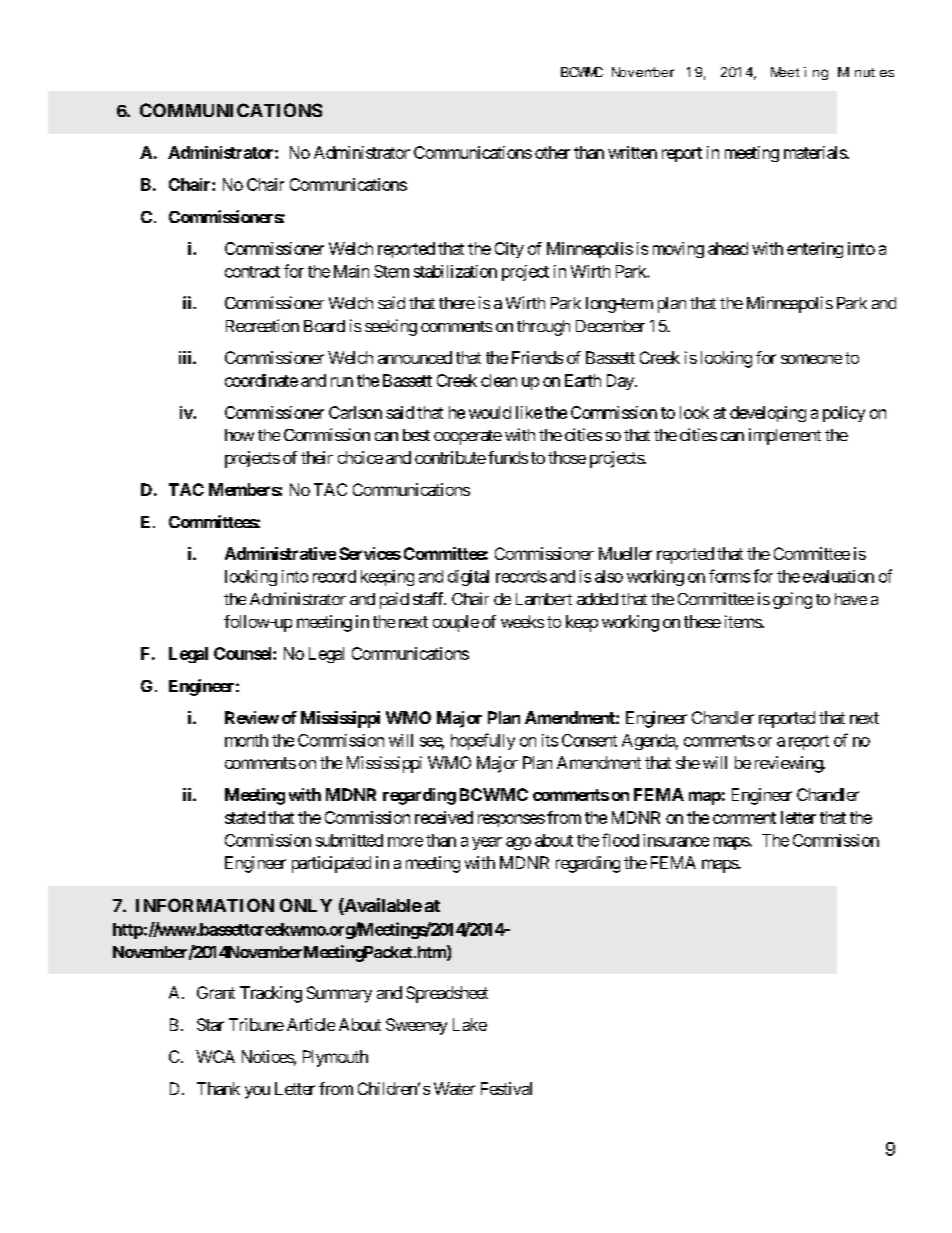  I want to click on Counsel, so click(244, 653).
